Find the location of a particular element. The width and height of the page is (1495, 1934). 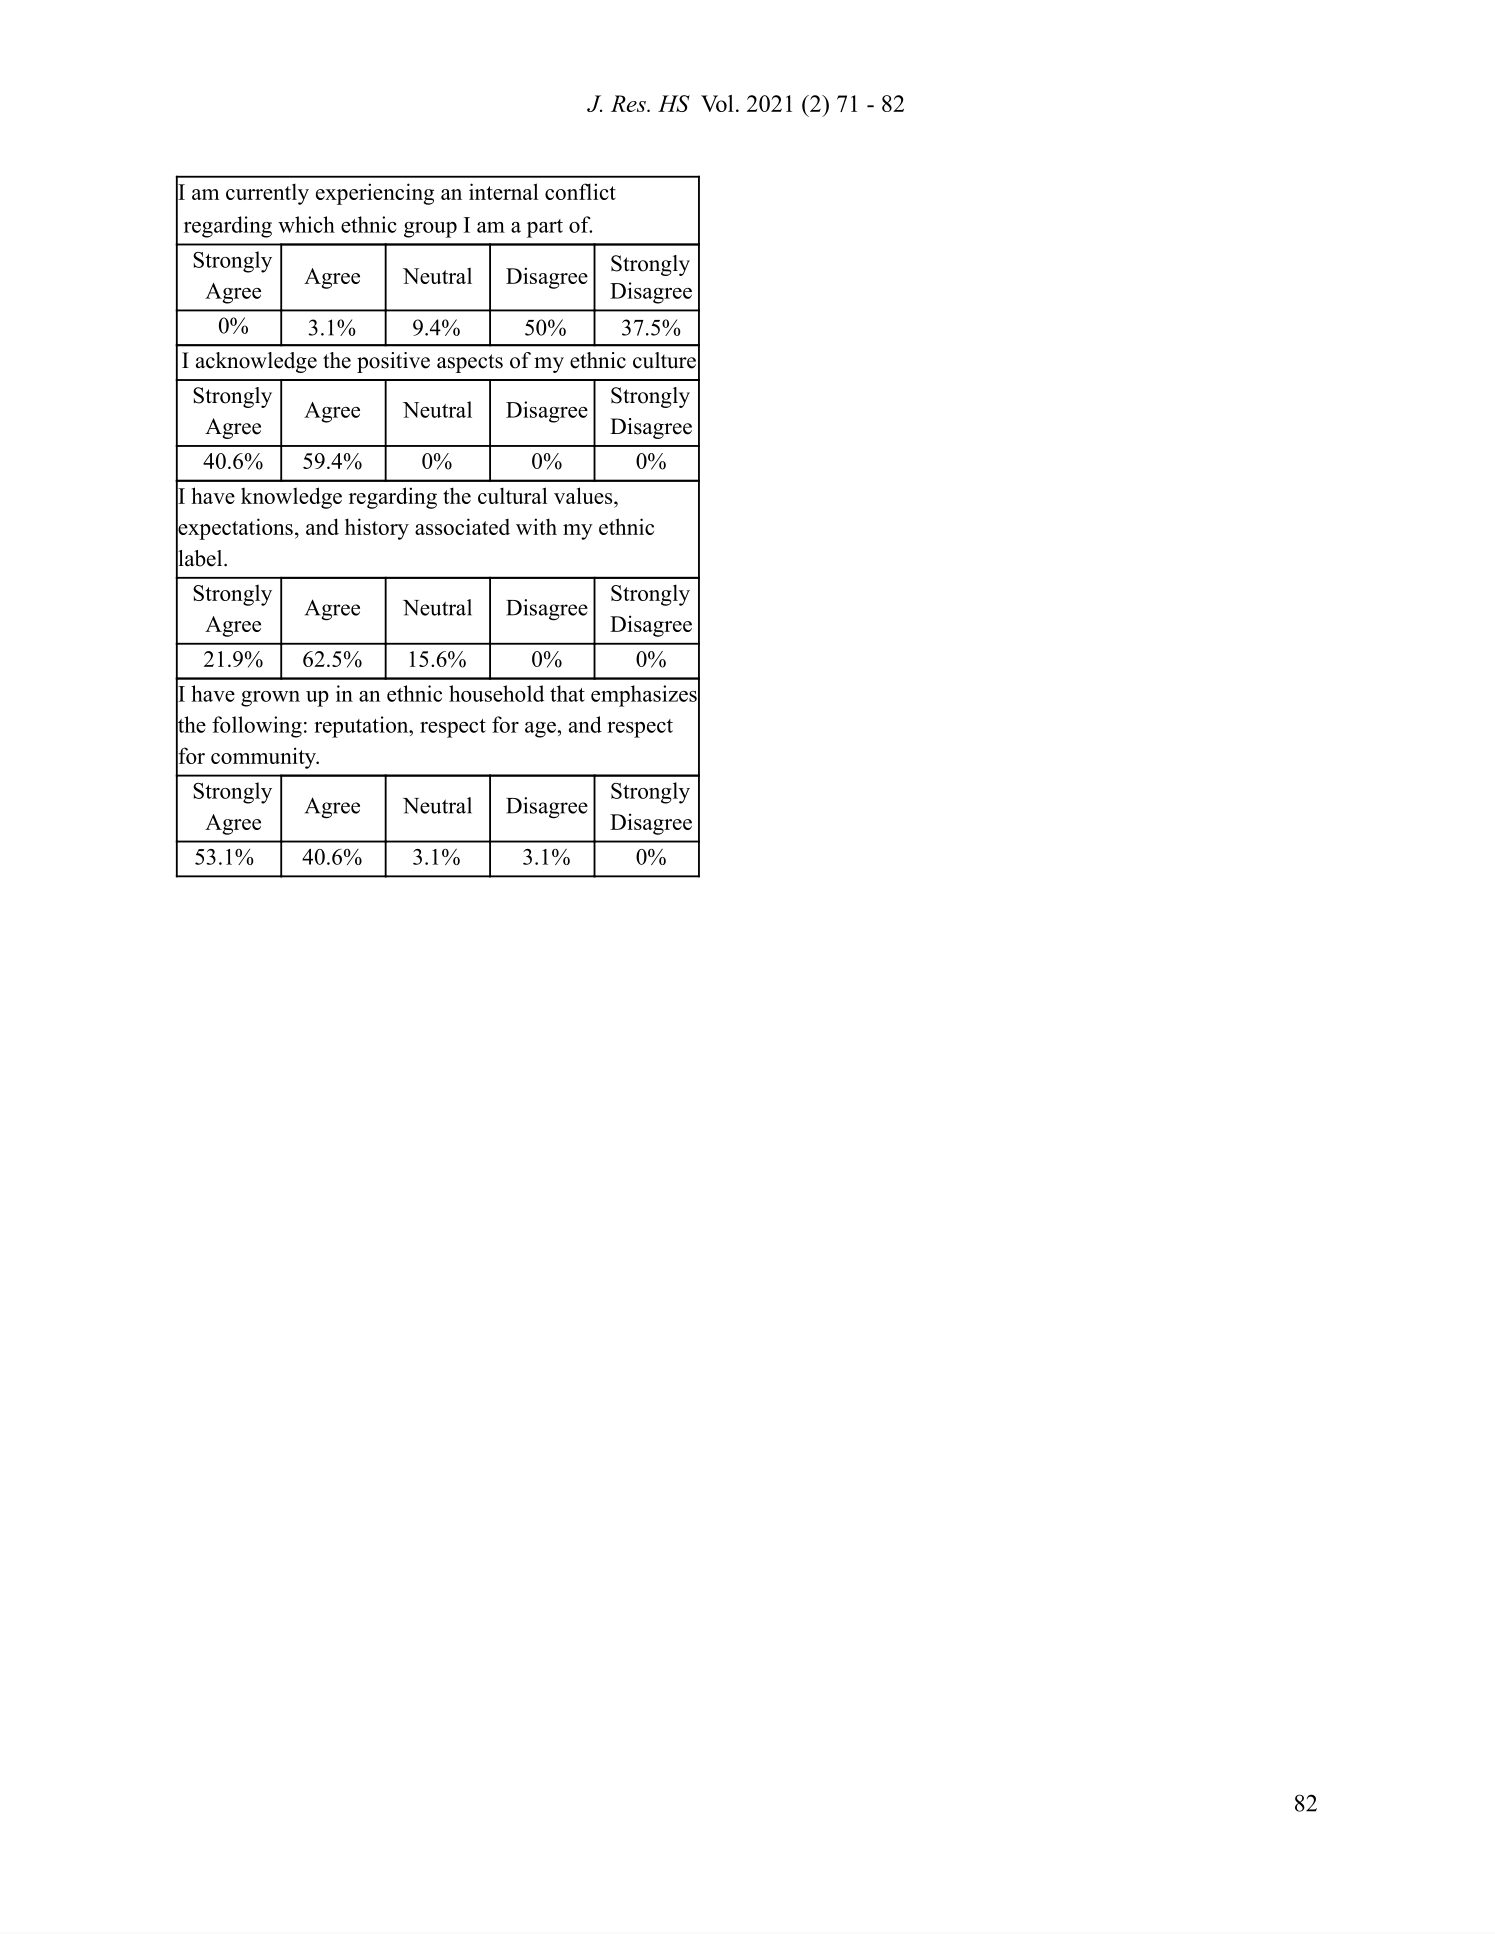

positive is located at coordinates (393, 362).
